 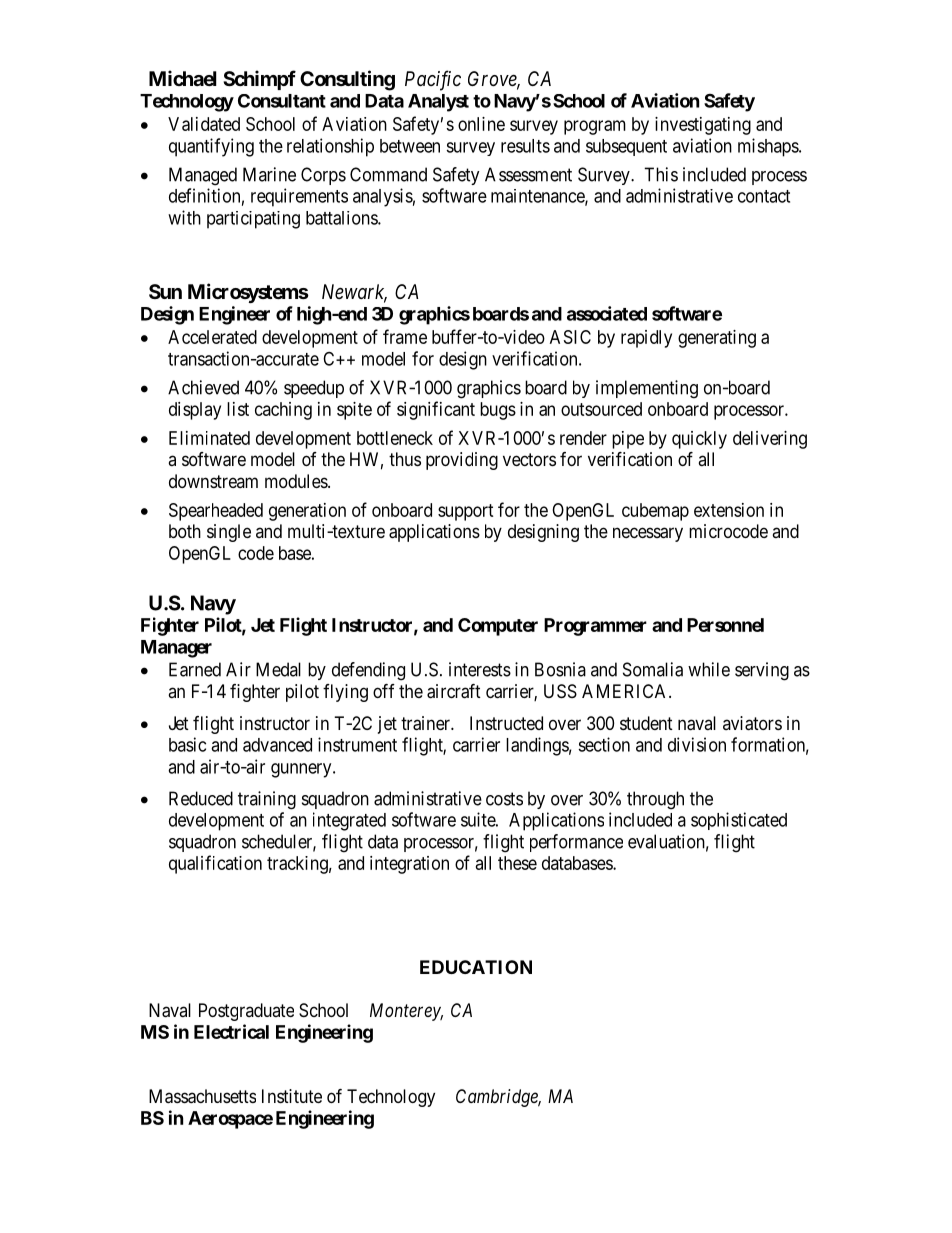 I want to click on investigating, so click(x=703, y=126).
